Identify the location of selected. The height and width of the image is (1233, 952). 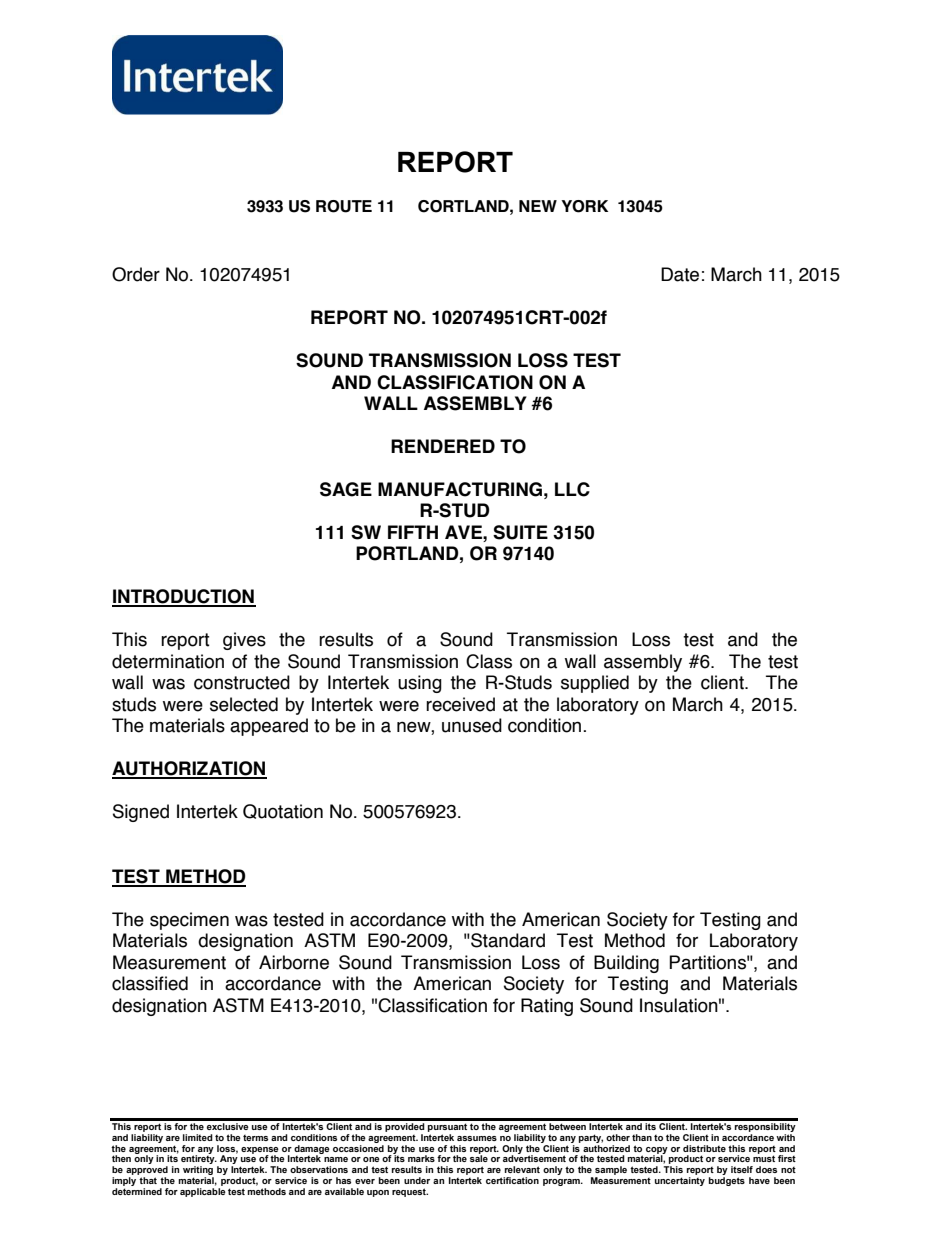
(244, 704).
